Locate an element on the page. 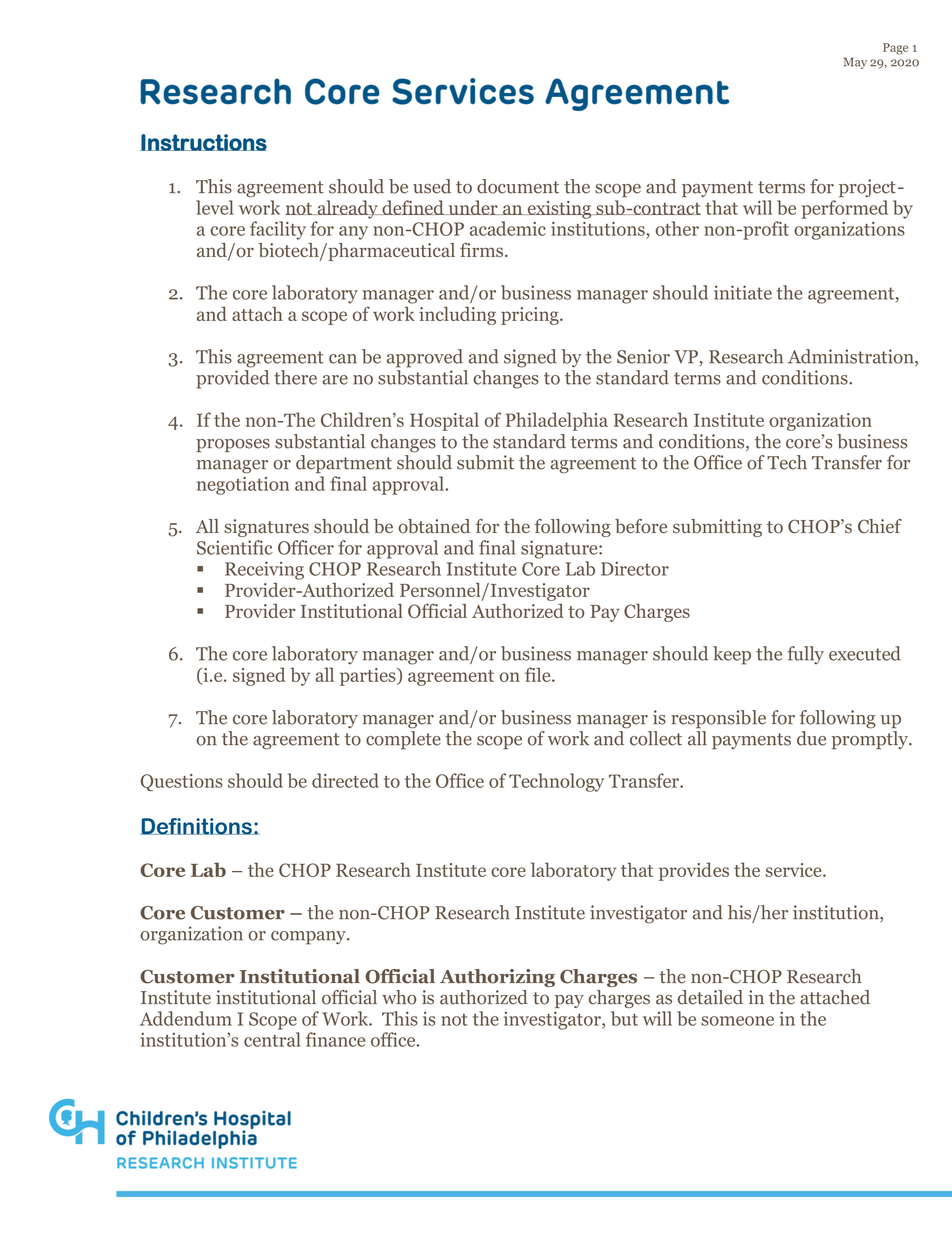 This page has height=1233, width=952. file is located at coordinates (539, 674).
